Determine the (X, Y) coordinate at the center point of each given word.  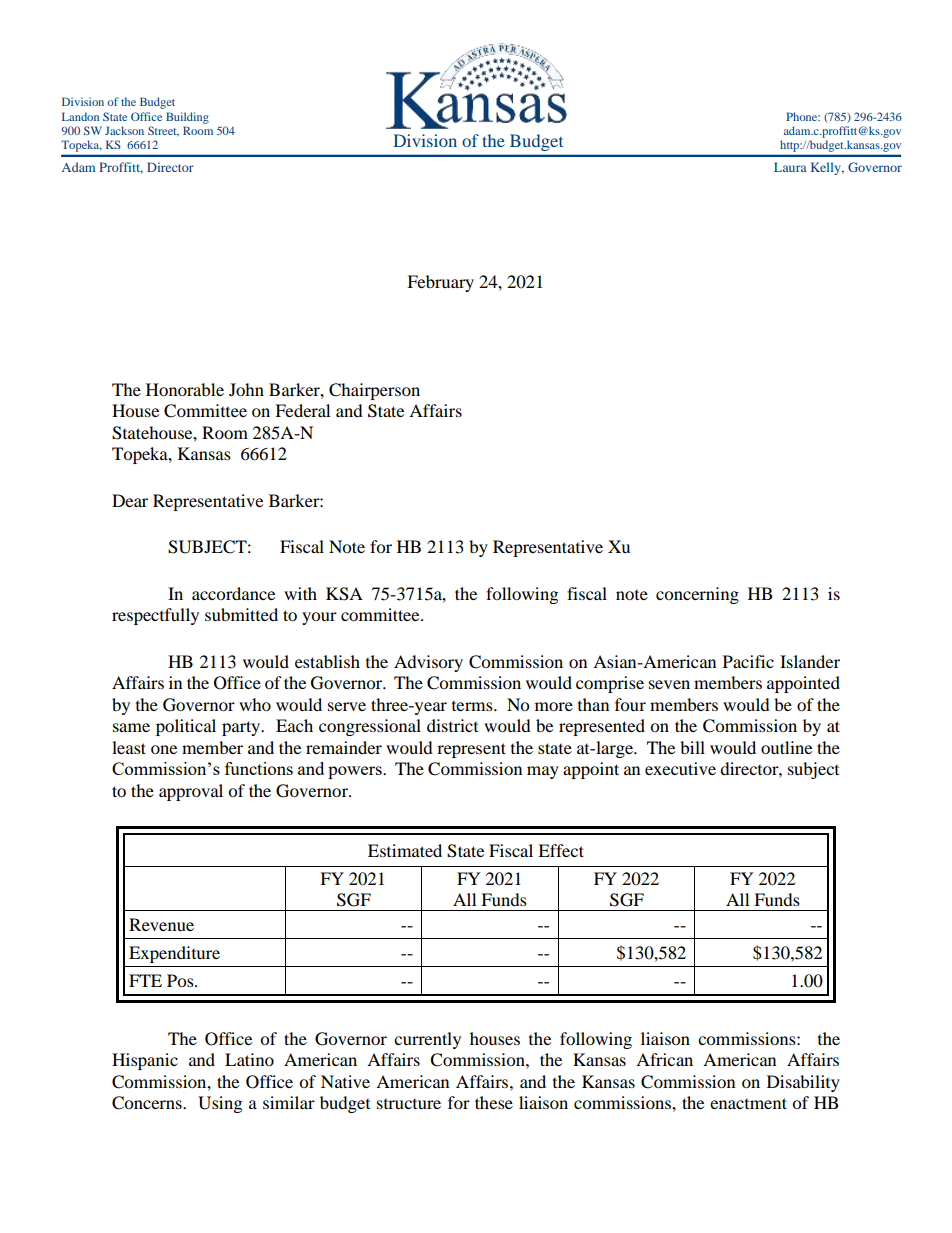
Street (163, 131)
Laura (790, 167)
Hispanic (145, 1061)
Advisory (428, 663)
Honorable (185, 389)
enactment (748, 1103)
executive (680, 768)
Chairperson (374, 391)
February (440, 283)
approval (191, 792)
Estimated (405, 850)
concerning (697, 595)
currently (427, 1040)
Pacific (748, 661)
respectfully (155, 616)
